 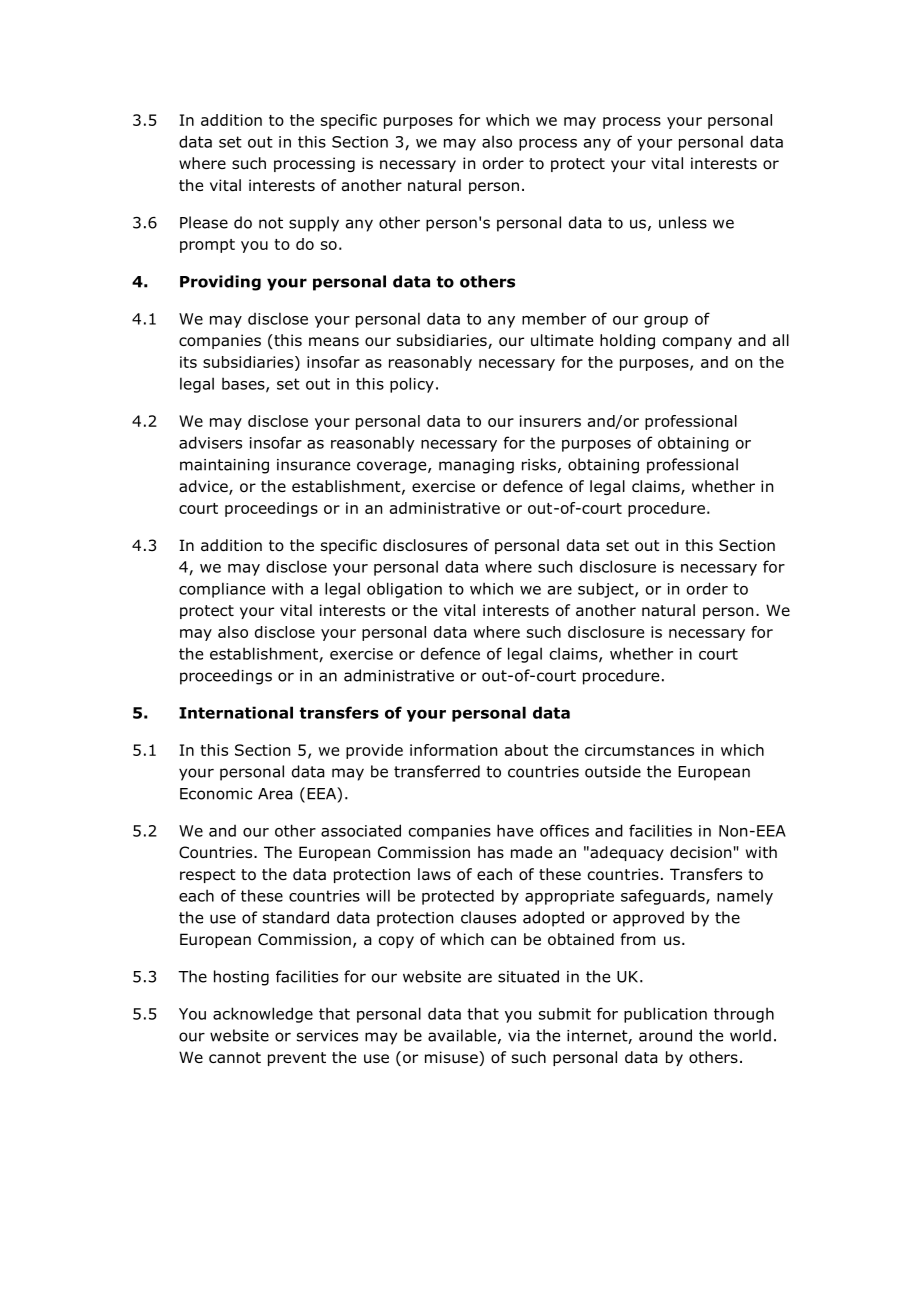 I want to click on member, so click(x=554, y=318).
